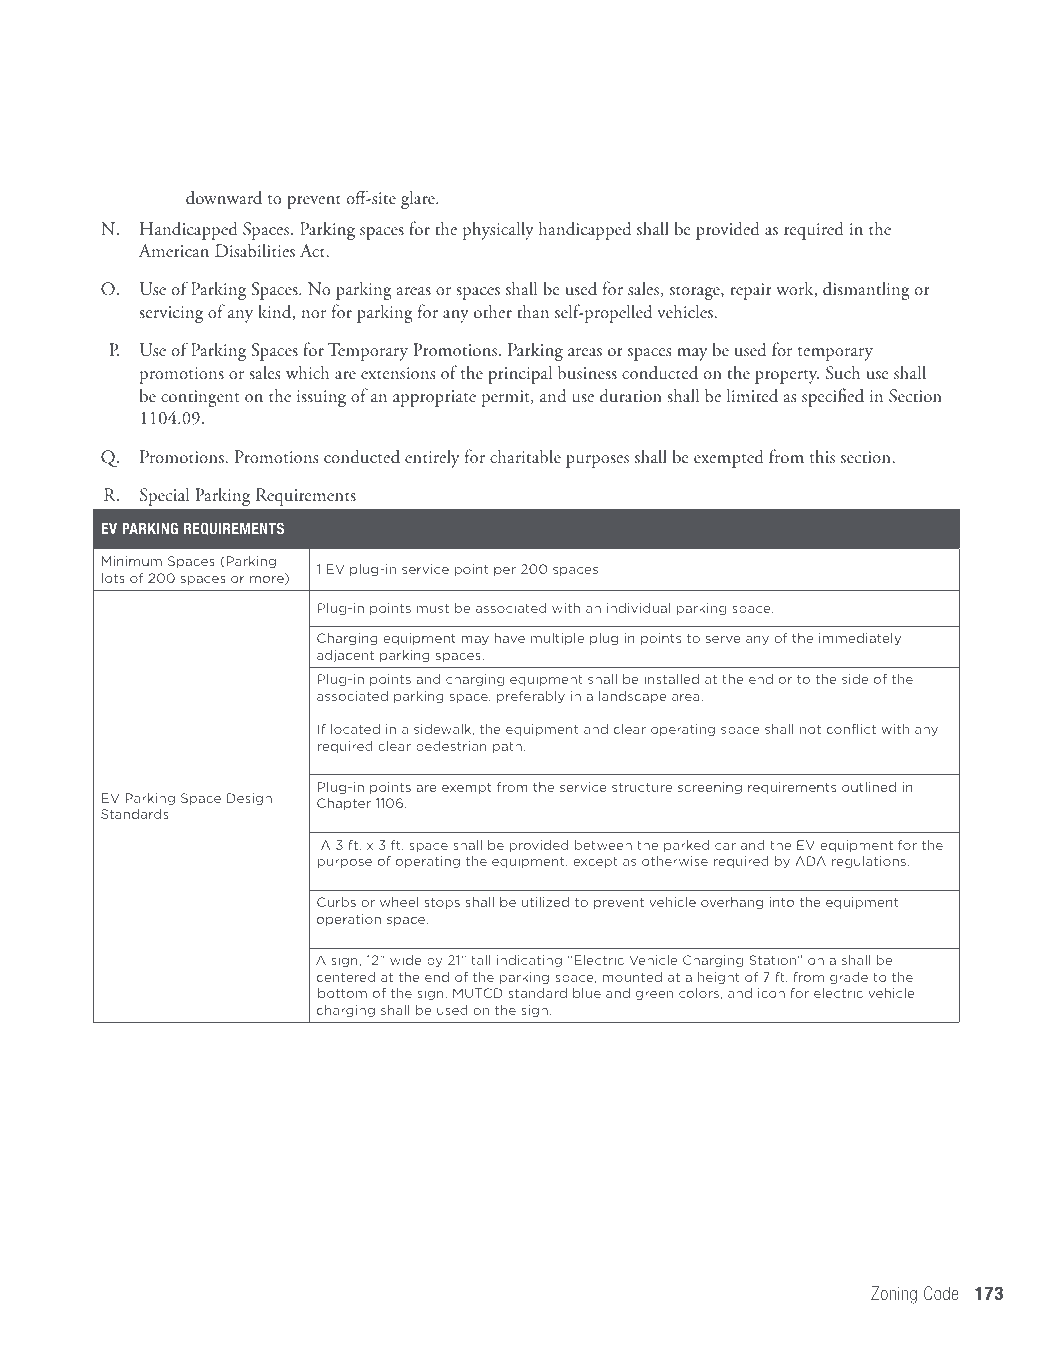 Image resolution: width=1052 pixels, height=1362 pixels. Describe the element at coordinates (200, 398) in the screenshot. I see `contingent` at that location.
